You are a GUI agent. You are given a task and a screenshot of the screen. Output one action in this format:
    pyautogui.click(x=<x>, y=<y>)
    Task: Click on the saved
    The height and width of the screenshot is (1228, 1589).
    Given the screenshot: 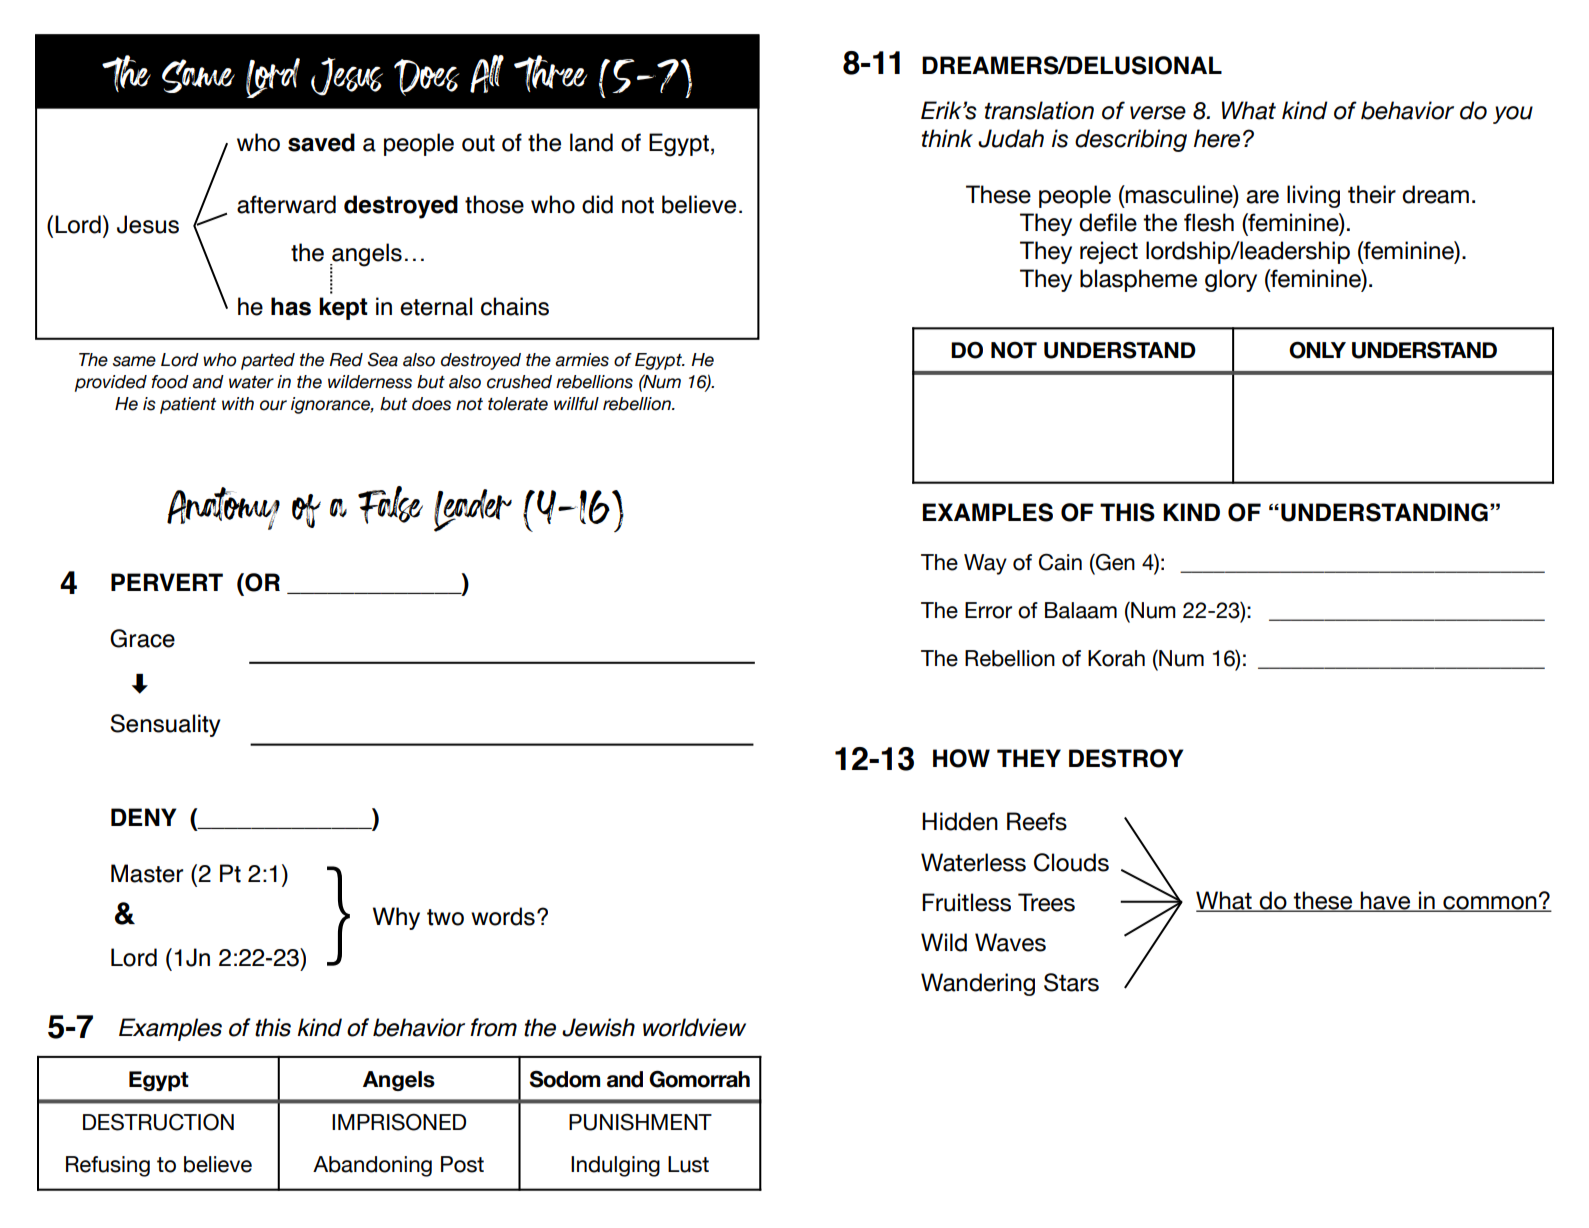 What is the action you would take?
    pyautogui.click(x=321, y=142)
